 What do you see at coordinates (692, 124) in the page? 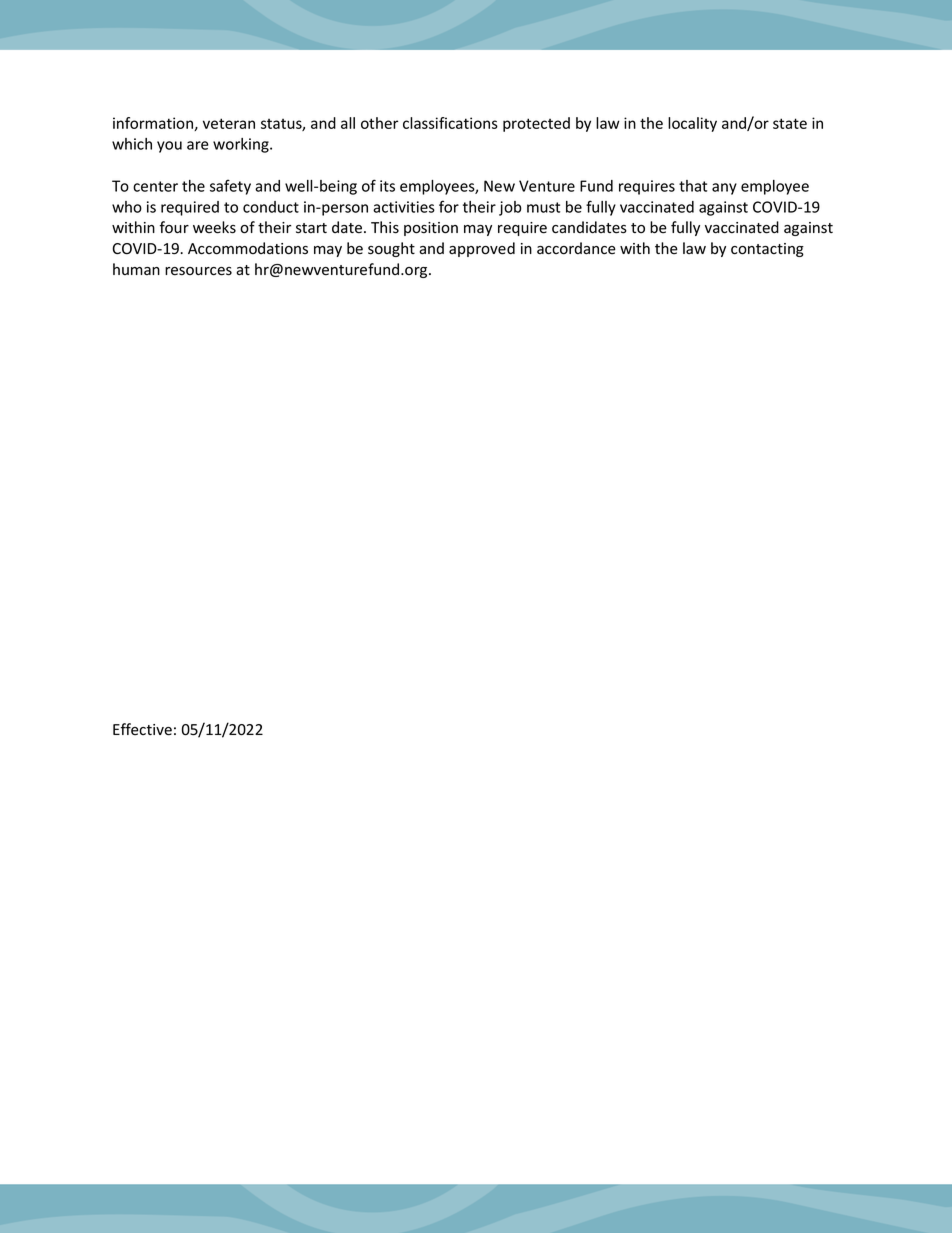
I see `locality` at bounding box center [692, 124].
